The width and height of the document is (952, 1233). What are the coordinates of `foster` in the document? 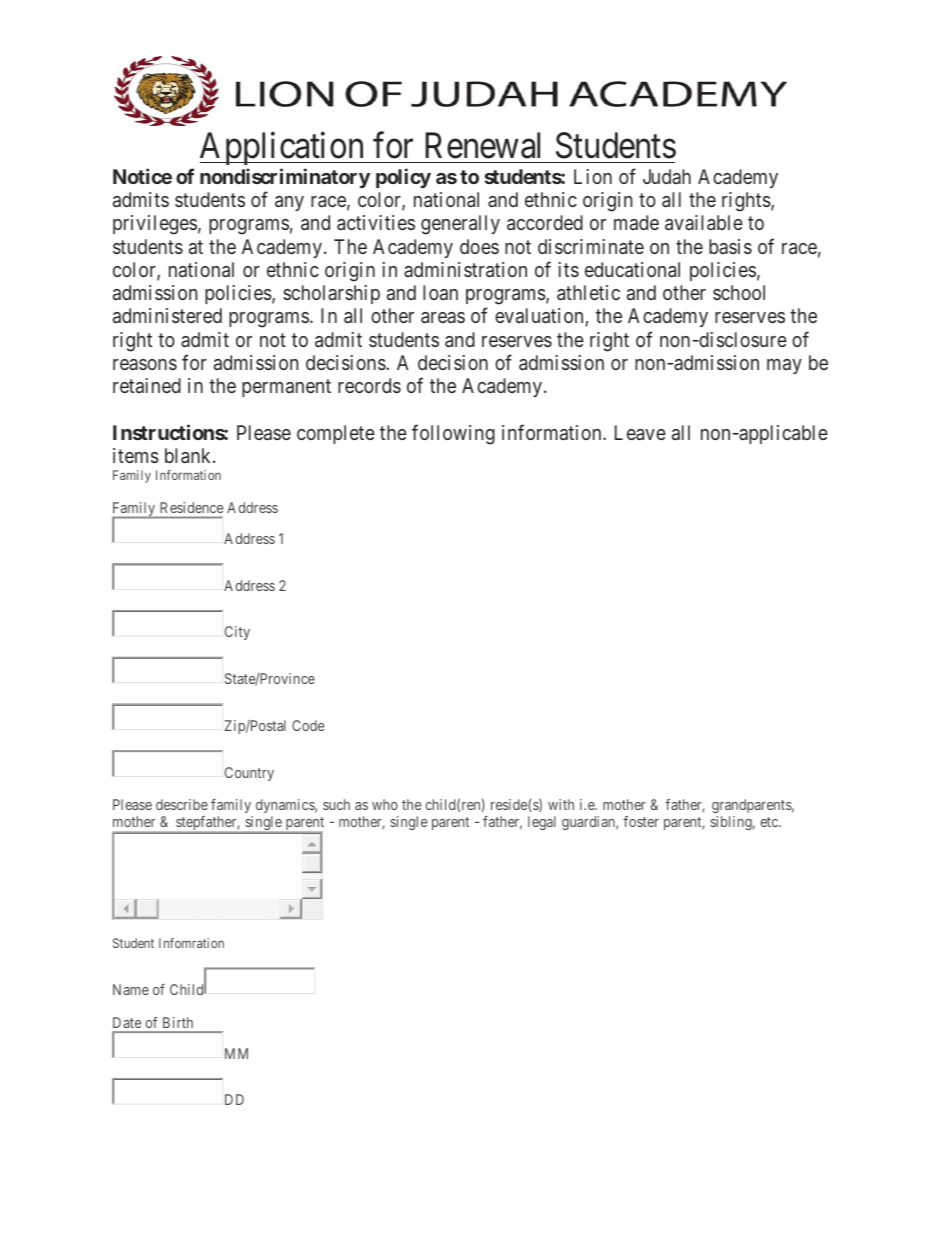 It's located at (641, 821).
